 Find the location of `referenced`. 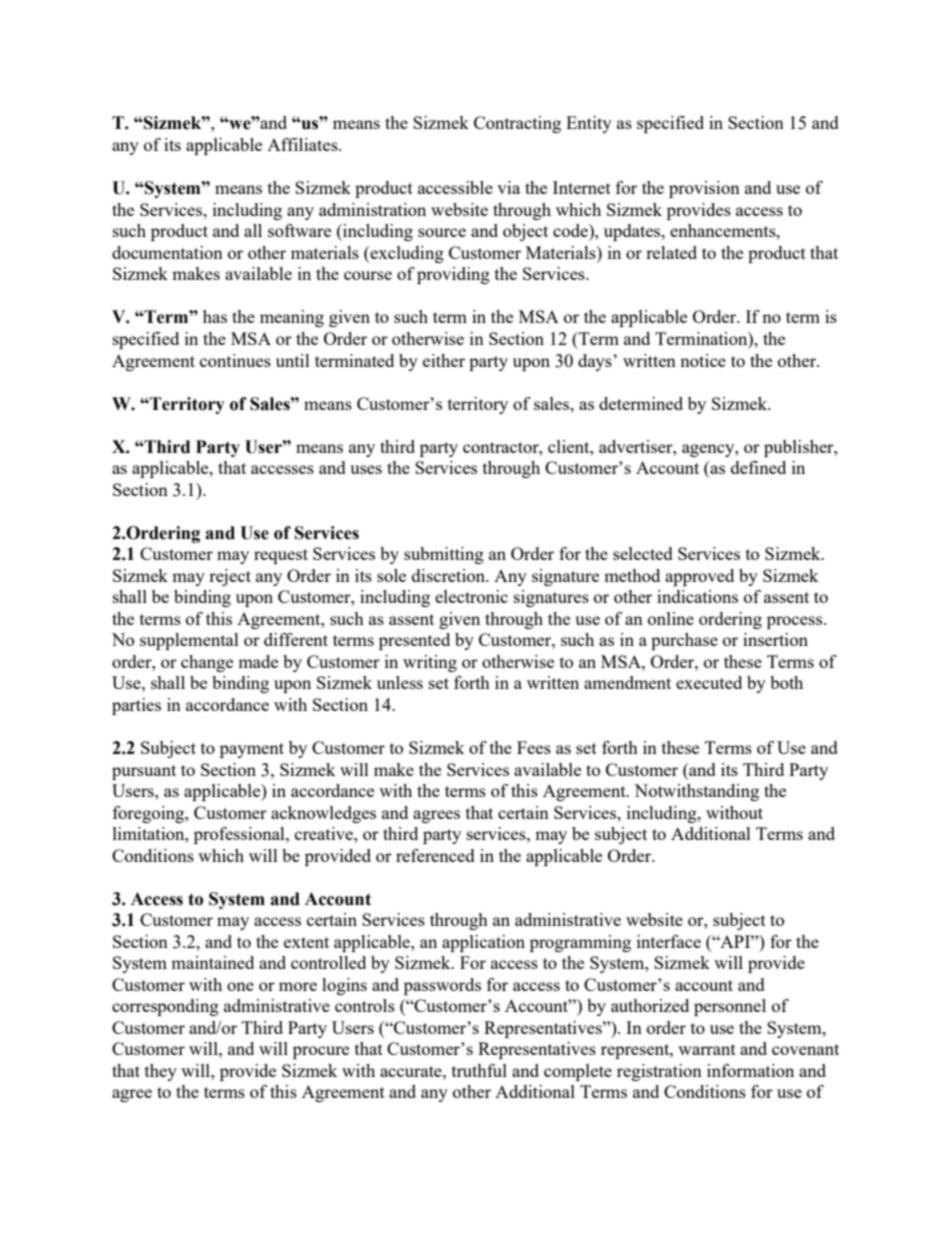

referenced is located at coordinates (435, 855).
